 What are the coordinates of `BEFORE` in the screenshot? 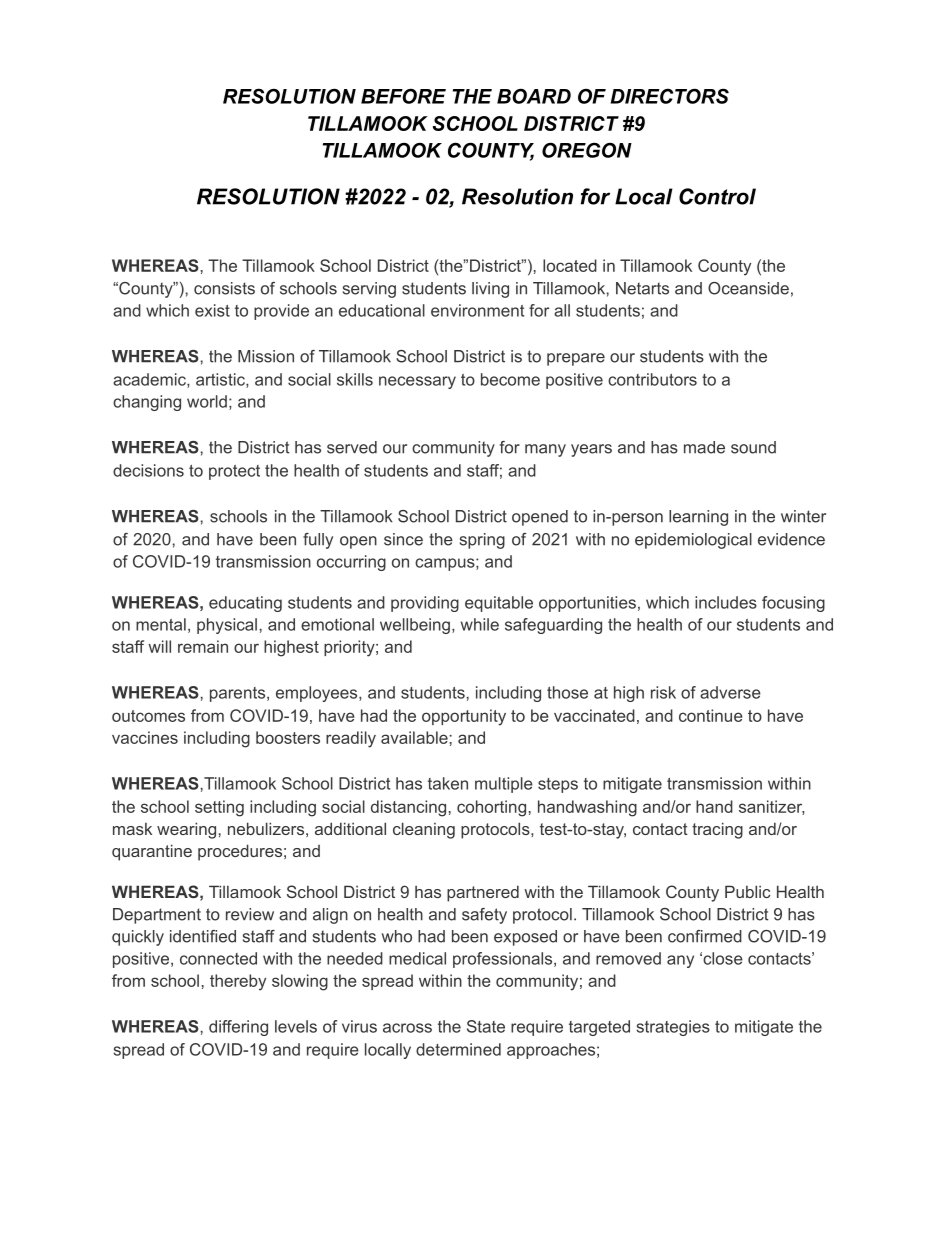 It's located at (403, 96).
